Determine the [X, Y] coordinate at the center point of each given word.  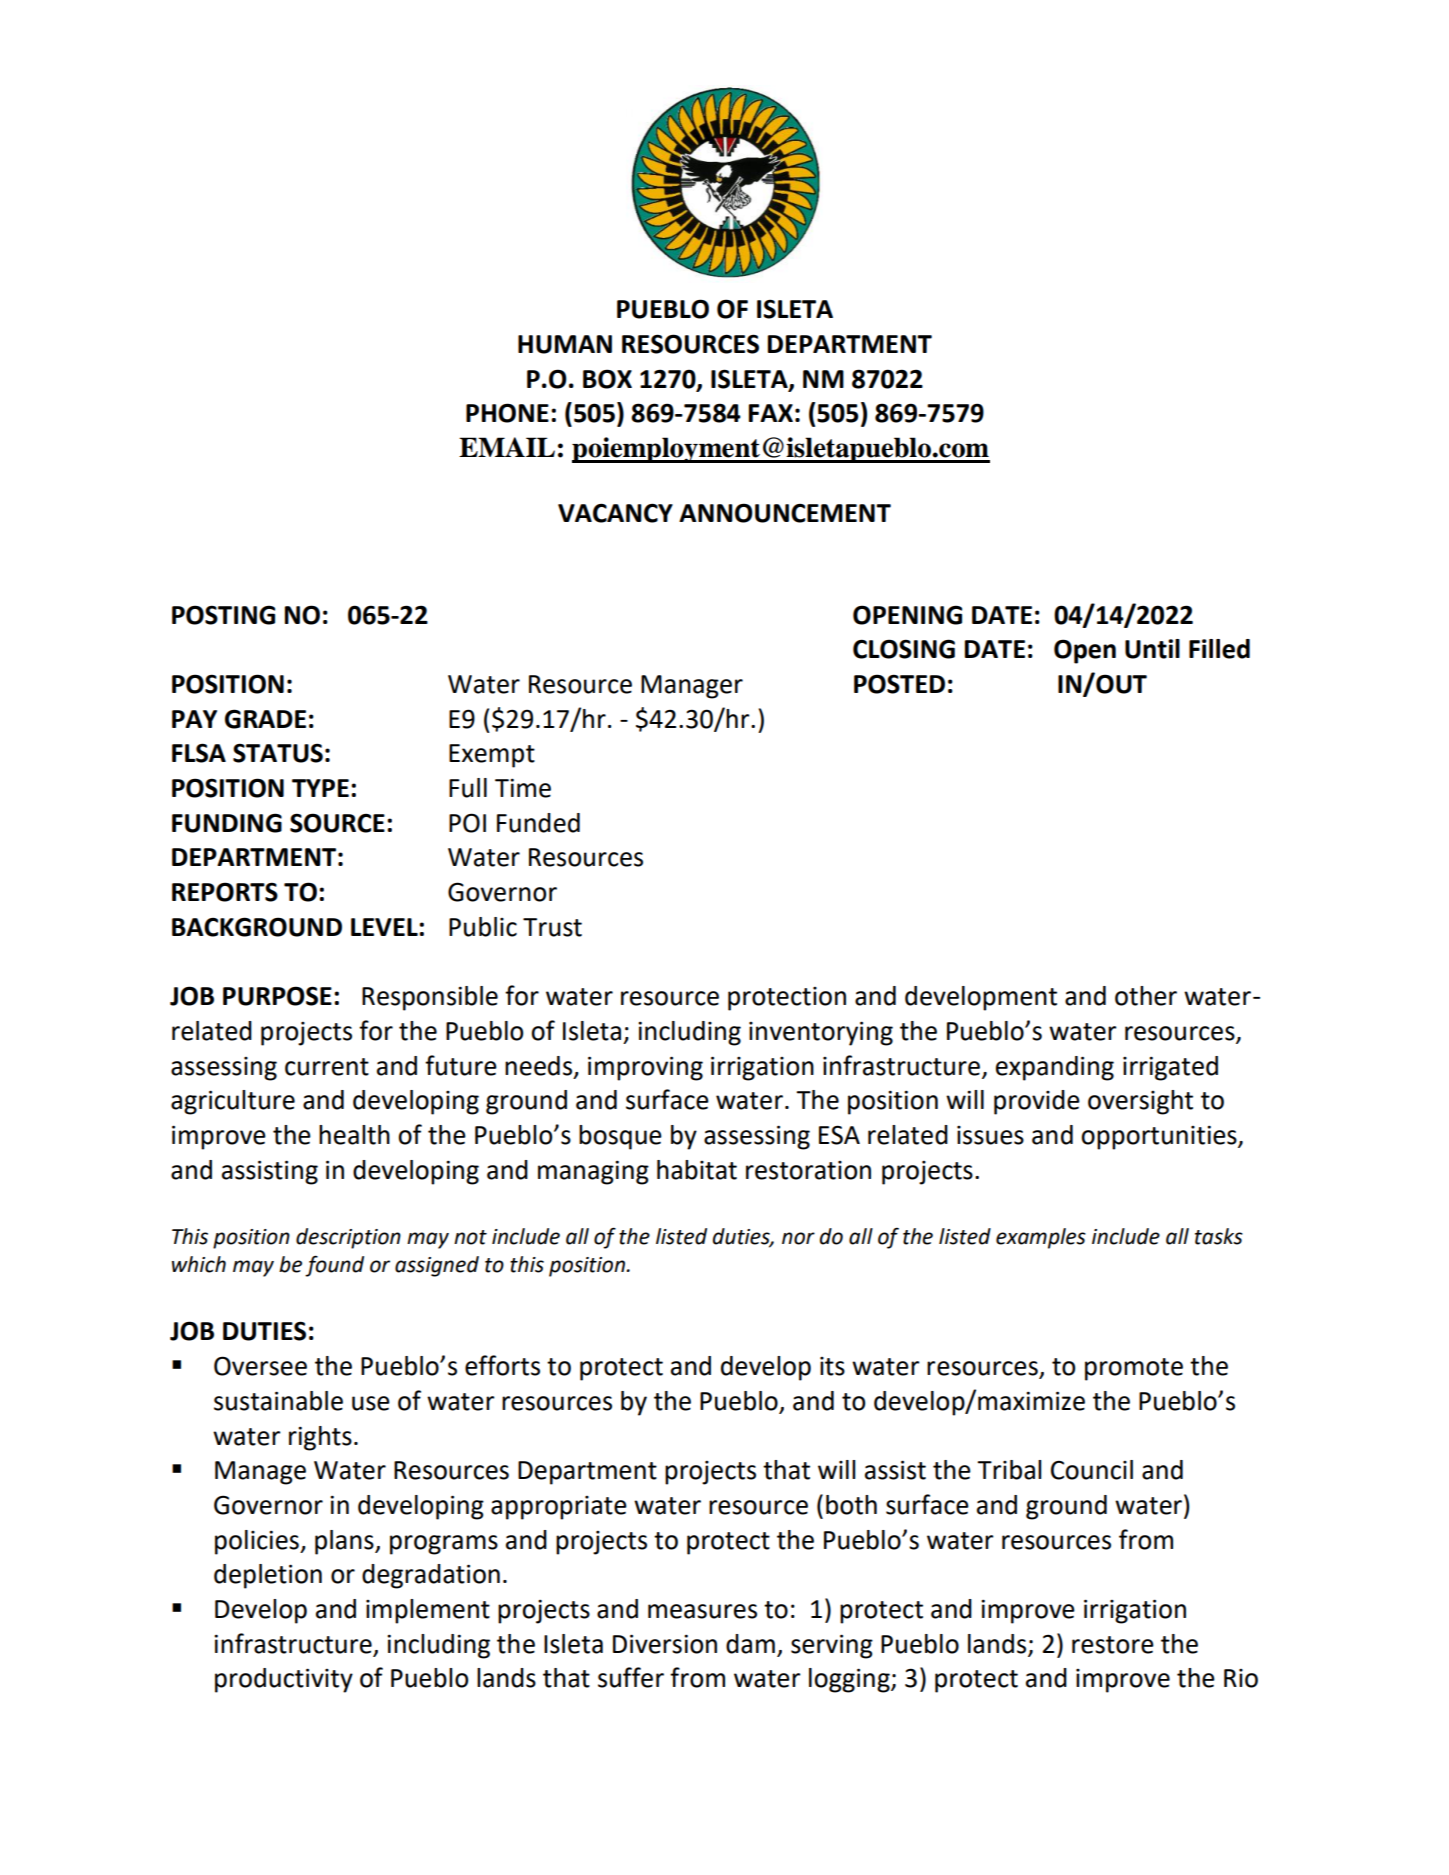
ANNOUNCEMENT [785, 513]
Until [1152, 649]
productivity [284, 1680]
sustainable [278, 1401]
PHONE [507, 413]
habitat [697, 1170]
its [832, 1366]
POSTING [223, 615]
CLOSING [904, 649]
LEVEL [385, 927]
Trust [552, 927]
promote [1134, 1369]
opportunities [1160, 1137]
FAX [771, 413]
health [354, 1135]
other [1146, 996]
